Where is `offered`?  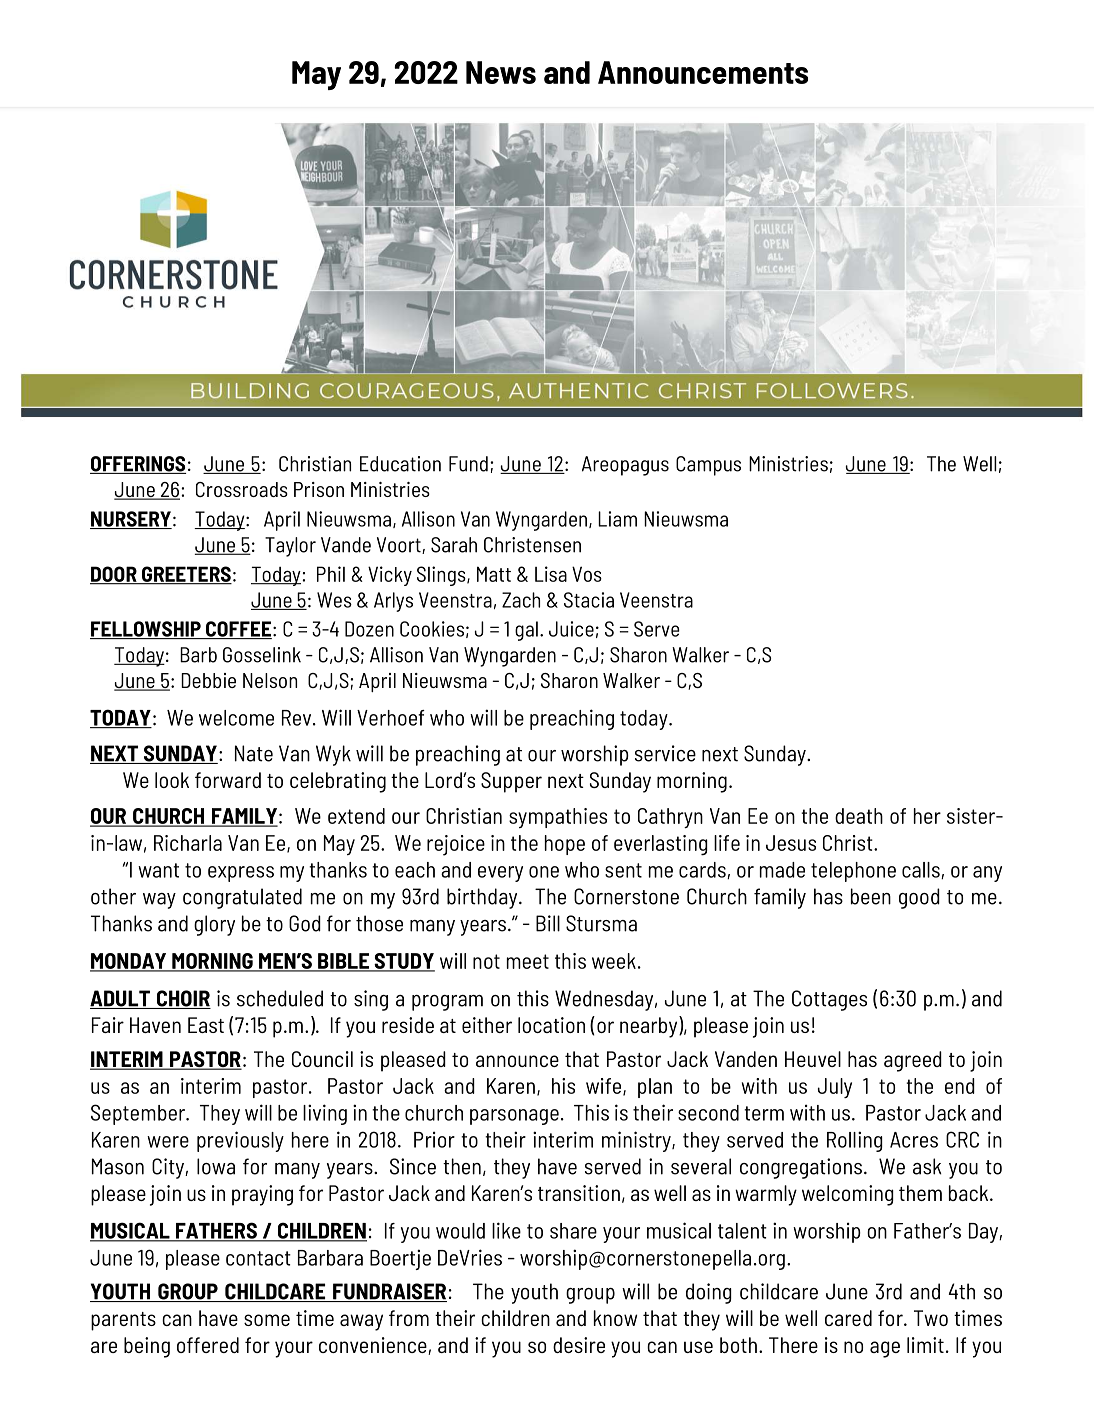 offered is located at coordinates (208, 1345).
